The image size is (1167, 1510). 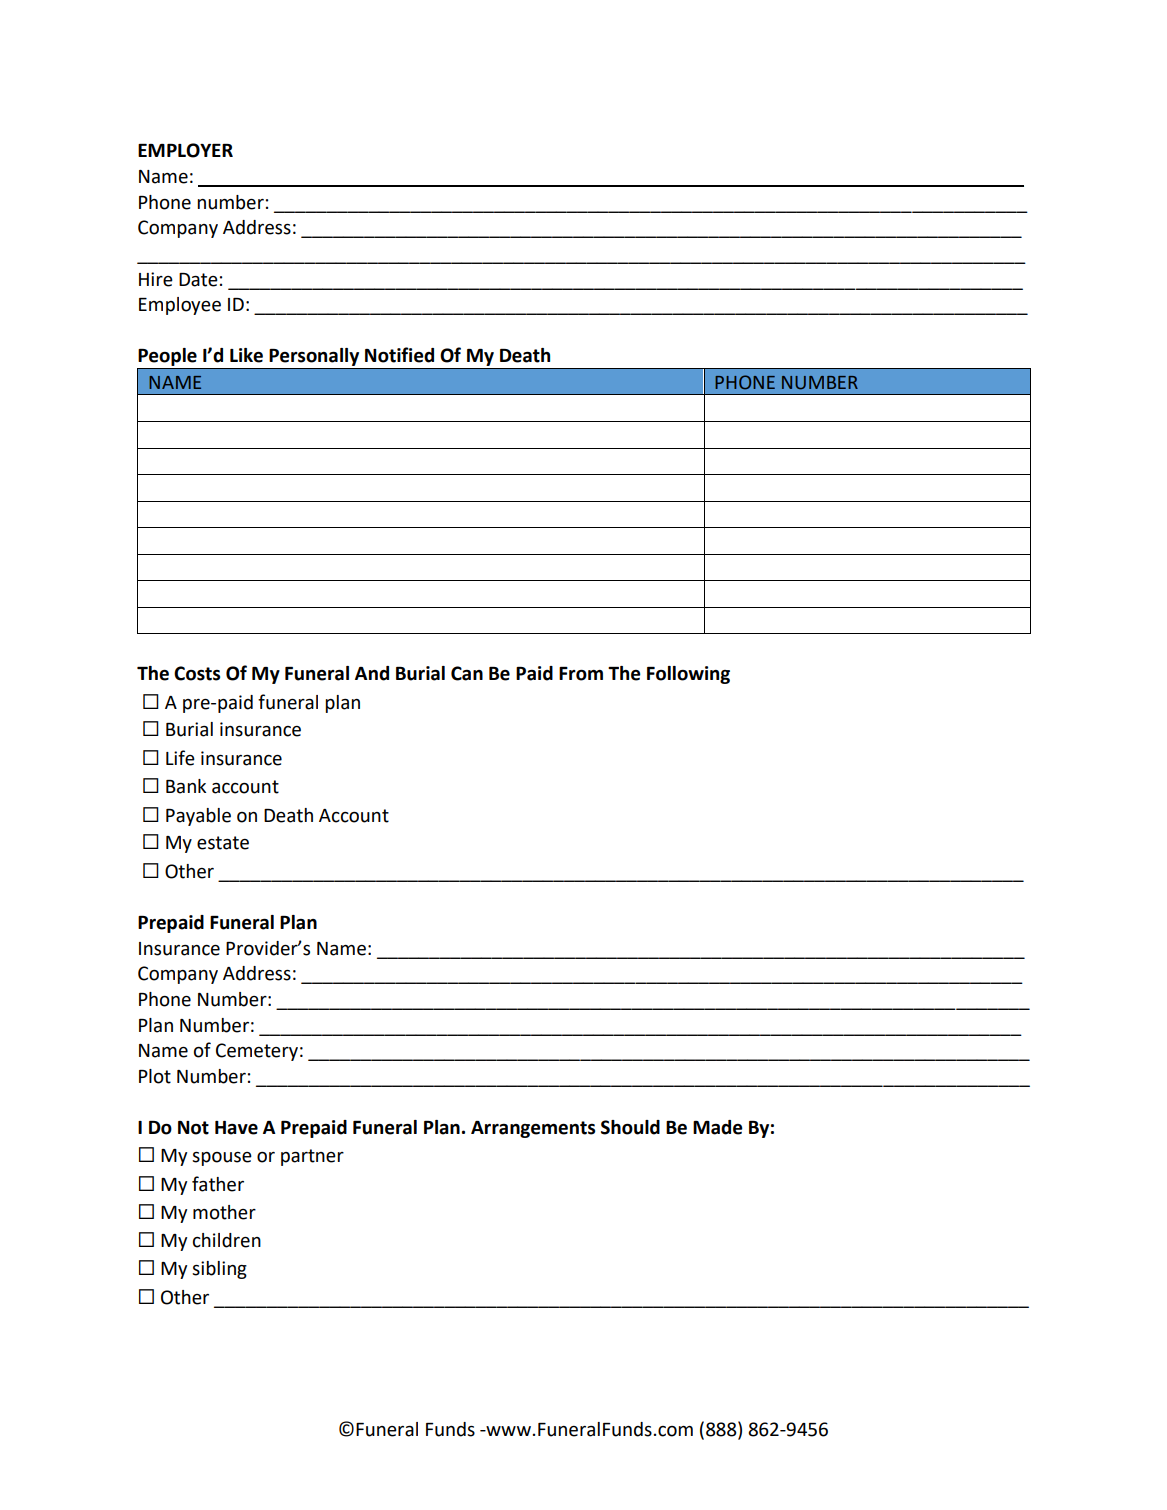 What do you see at coordinates (257, 1052) in the document?
I see `Cemetery` at bounding box center [257, 1052].
